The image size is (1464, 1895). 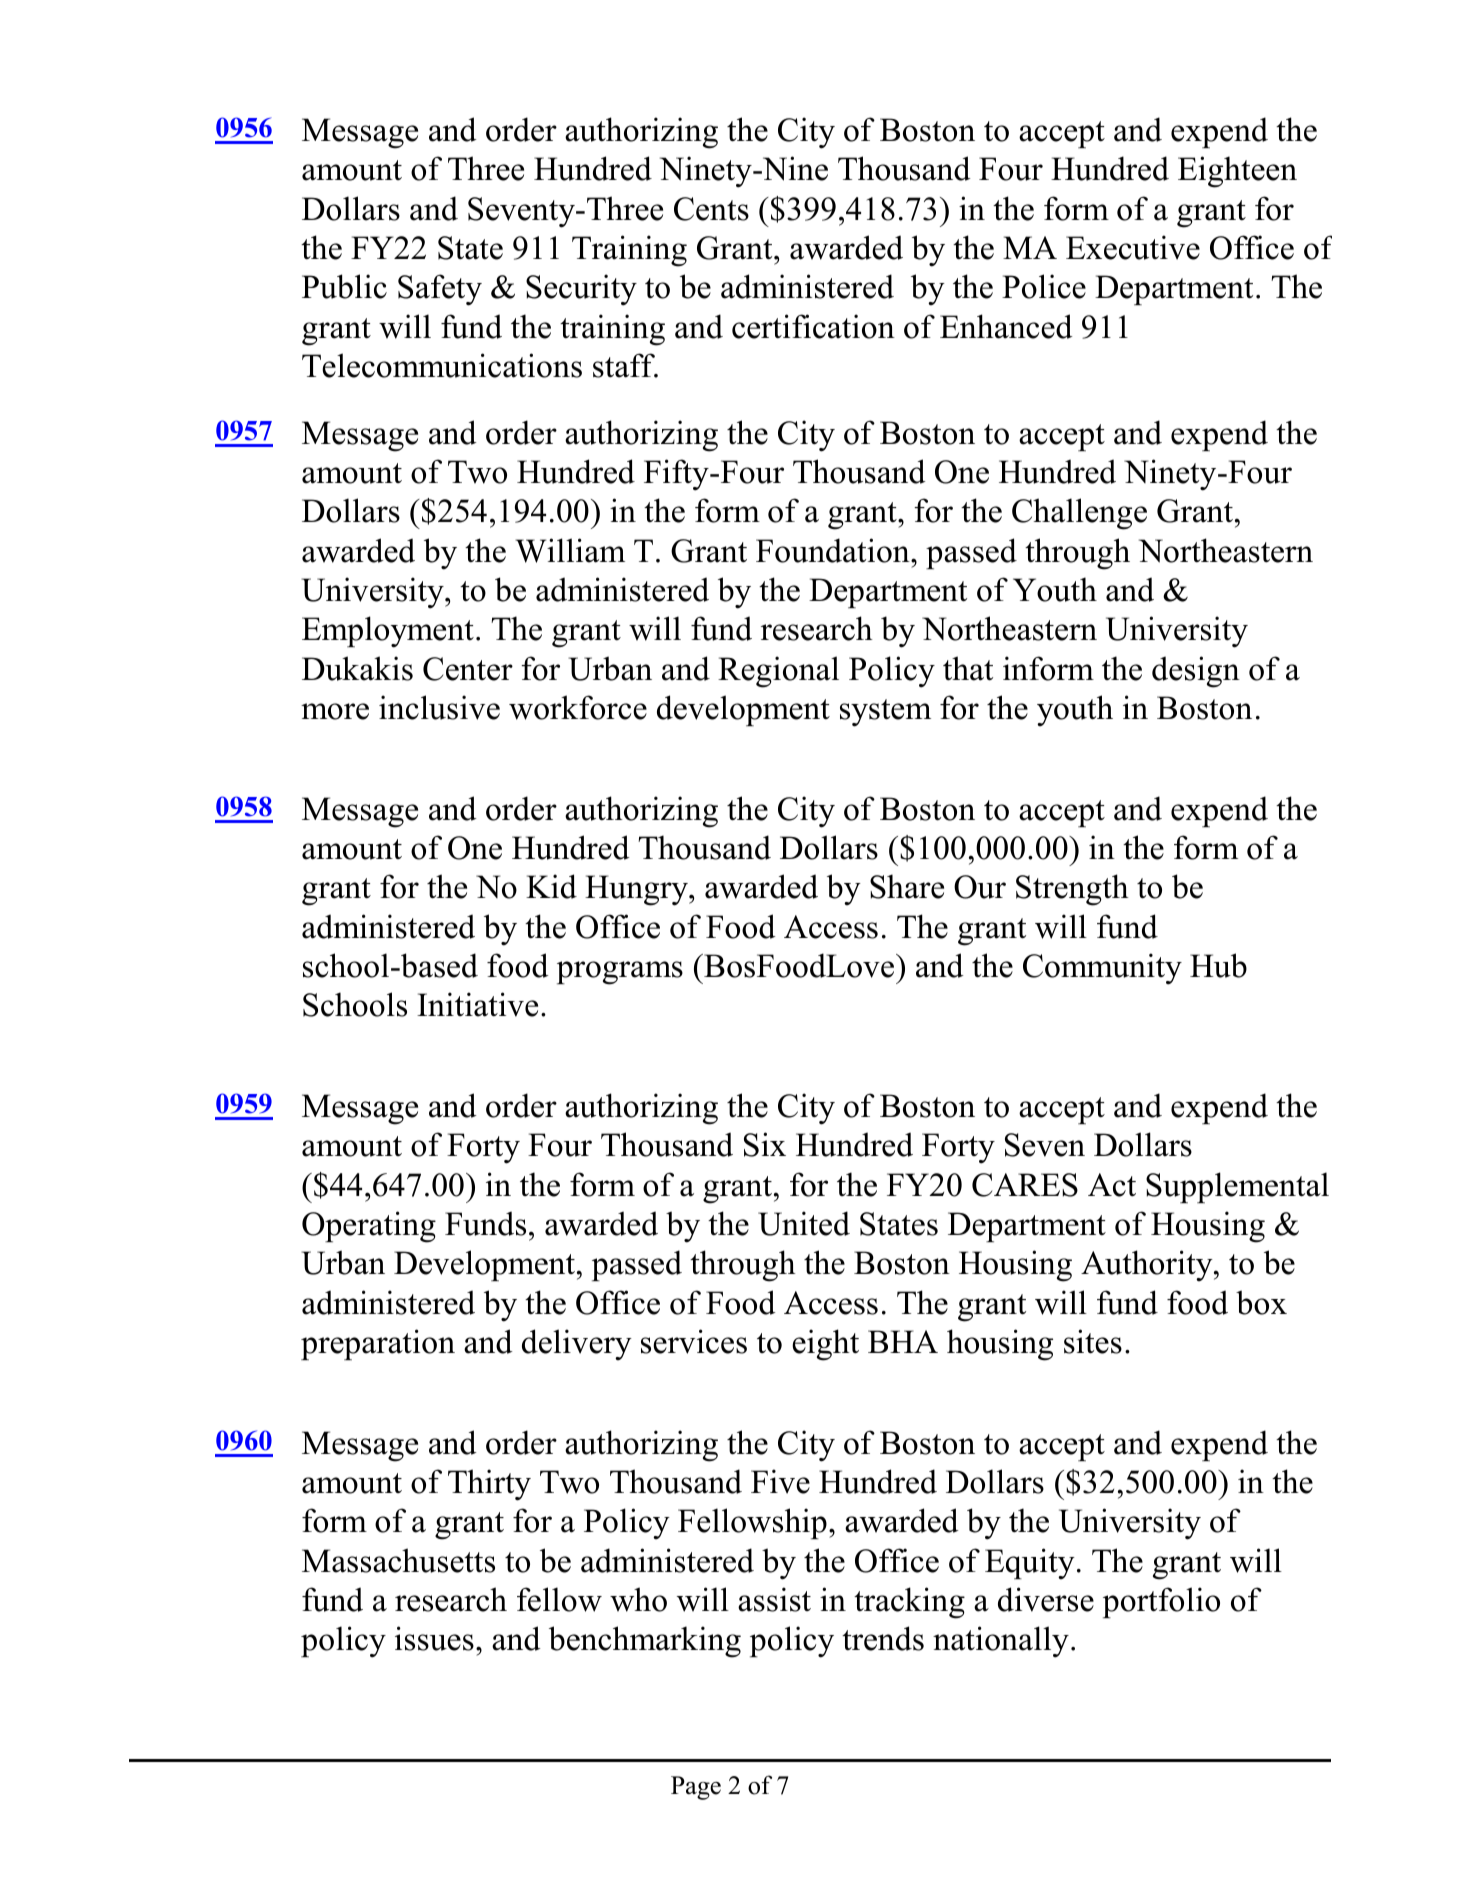 I want to click on Strength, so click(x=1072, y=890).
